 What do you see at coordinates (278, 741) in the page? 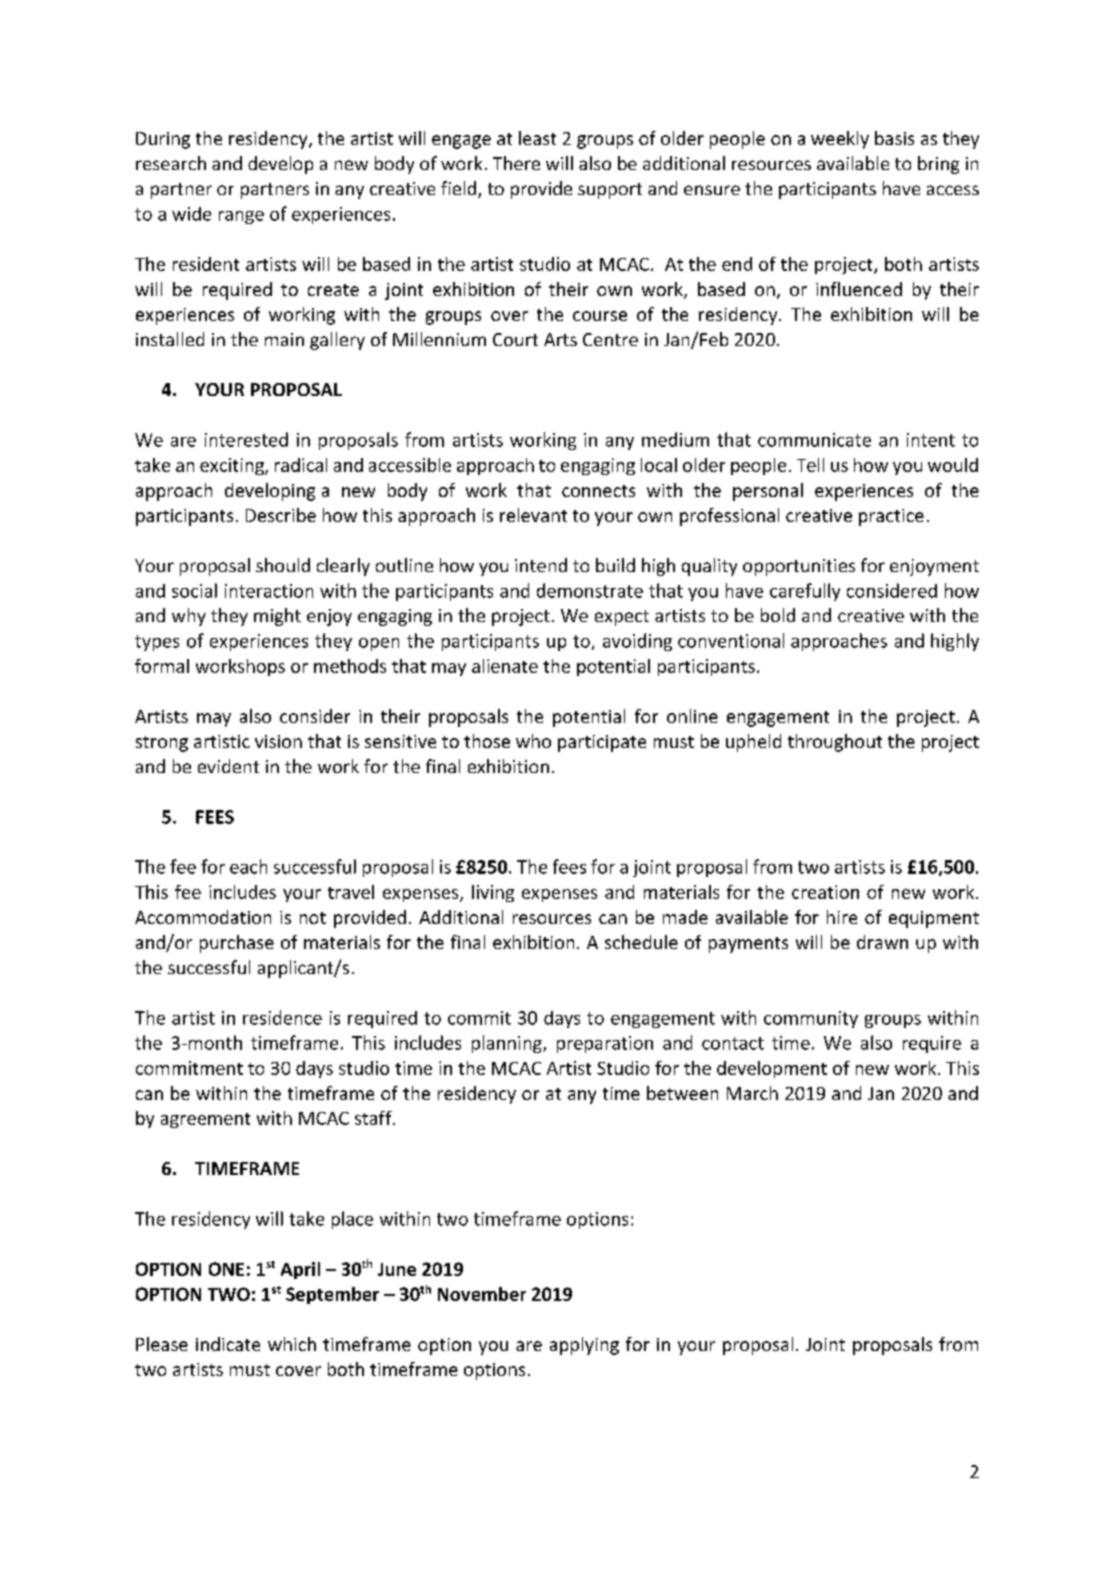
I see `vision` at bounding box center [278, 741].
